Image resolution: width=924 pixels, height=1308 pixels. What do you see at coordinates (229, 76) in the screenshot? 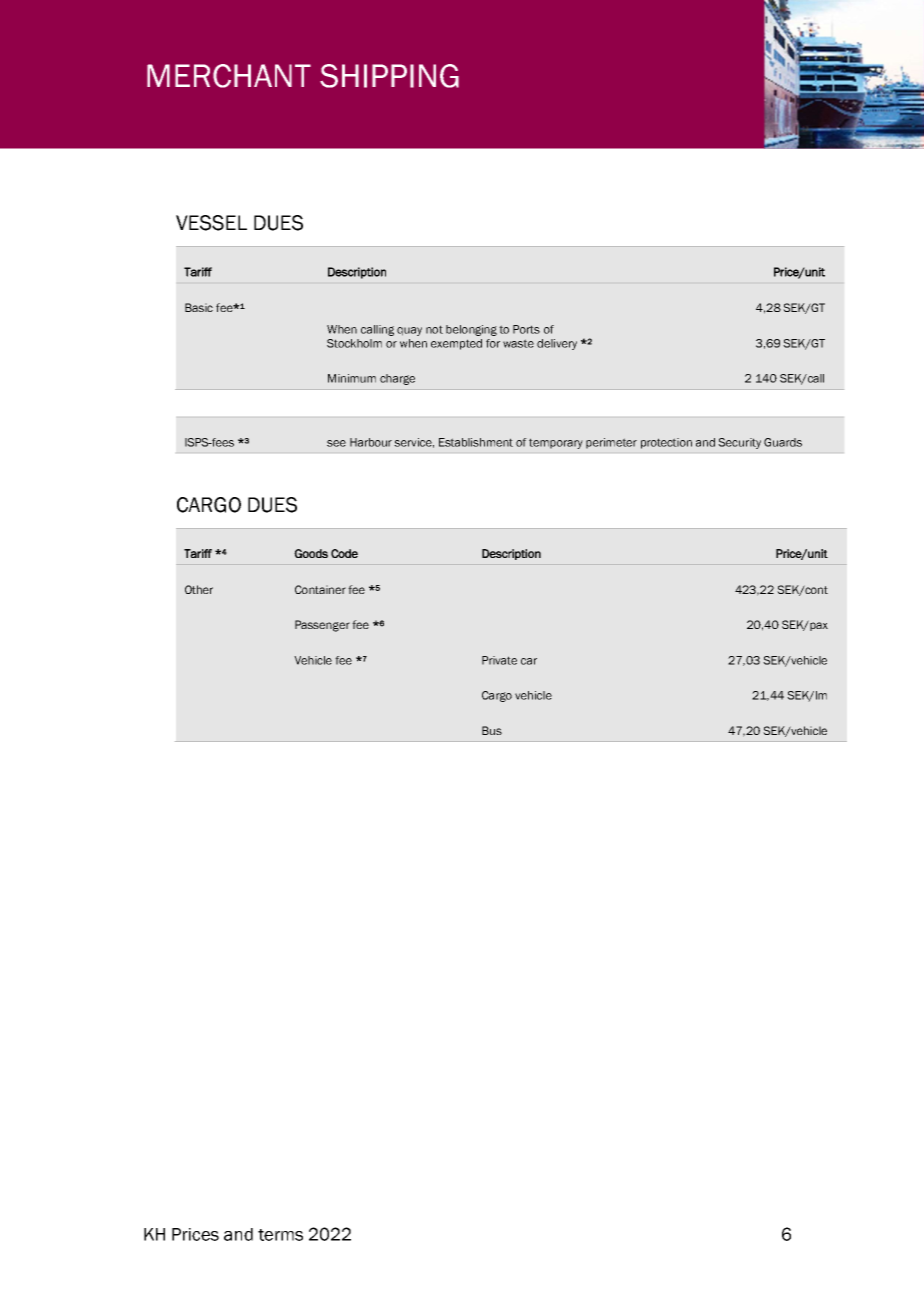
I see `MERCHANT` at bounding box center [229, 76].
